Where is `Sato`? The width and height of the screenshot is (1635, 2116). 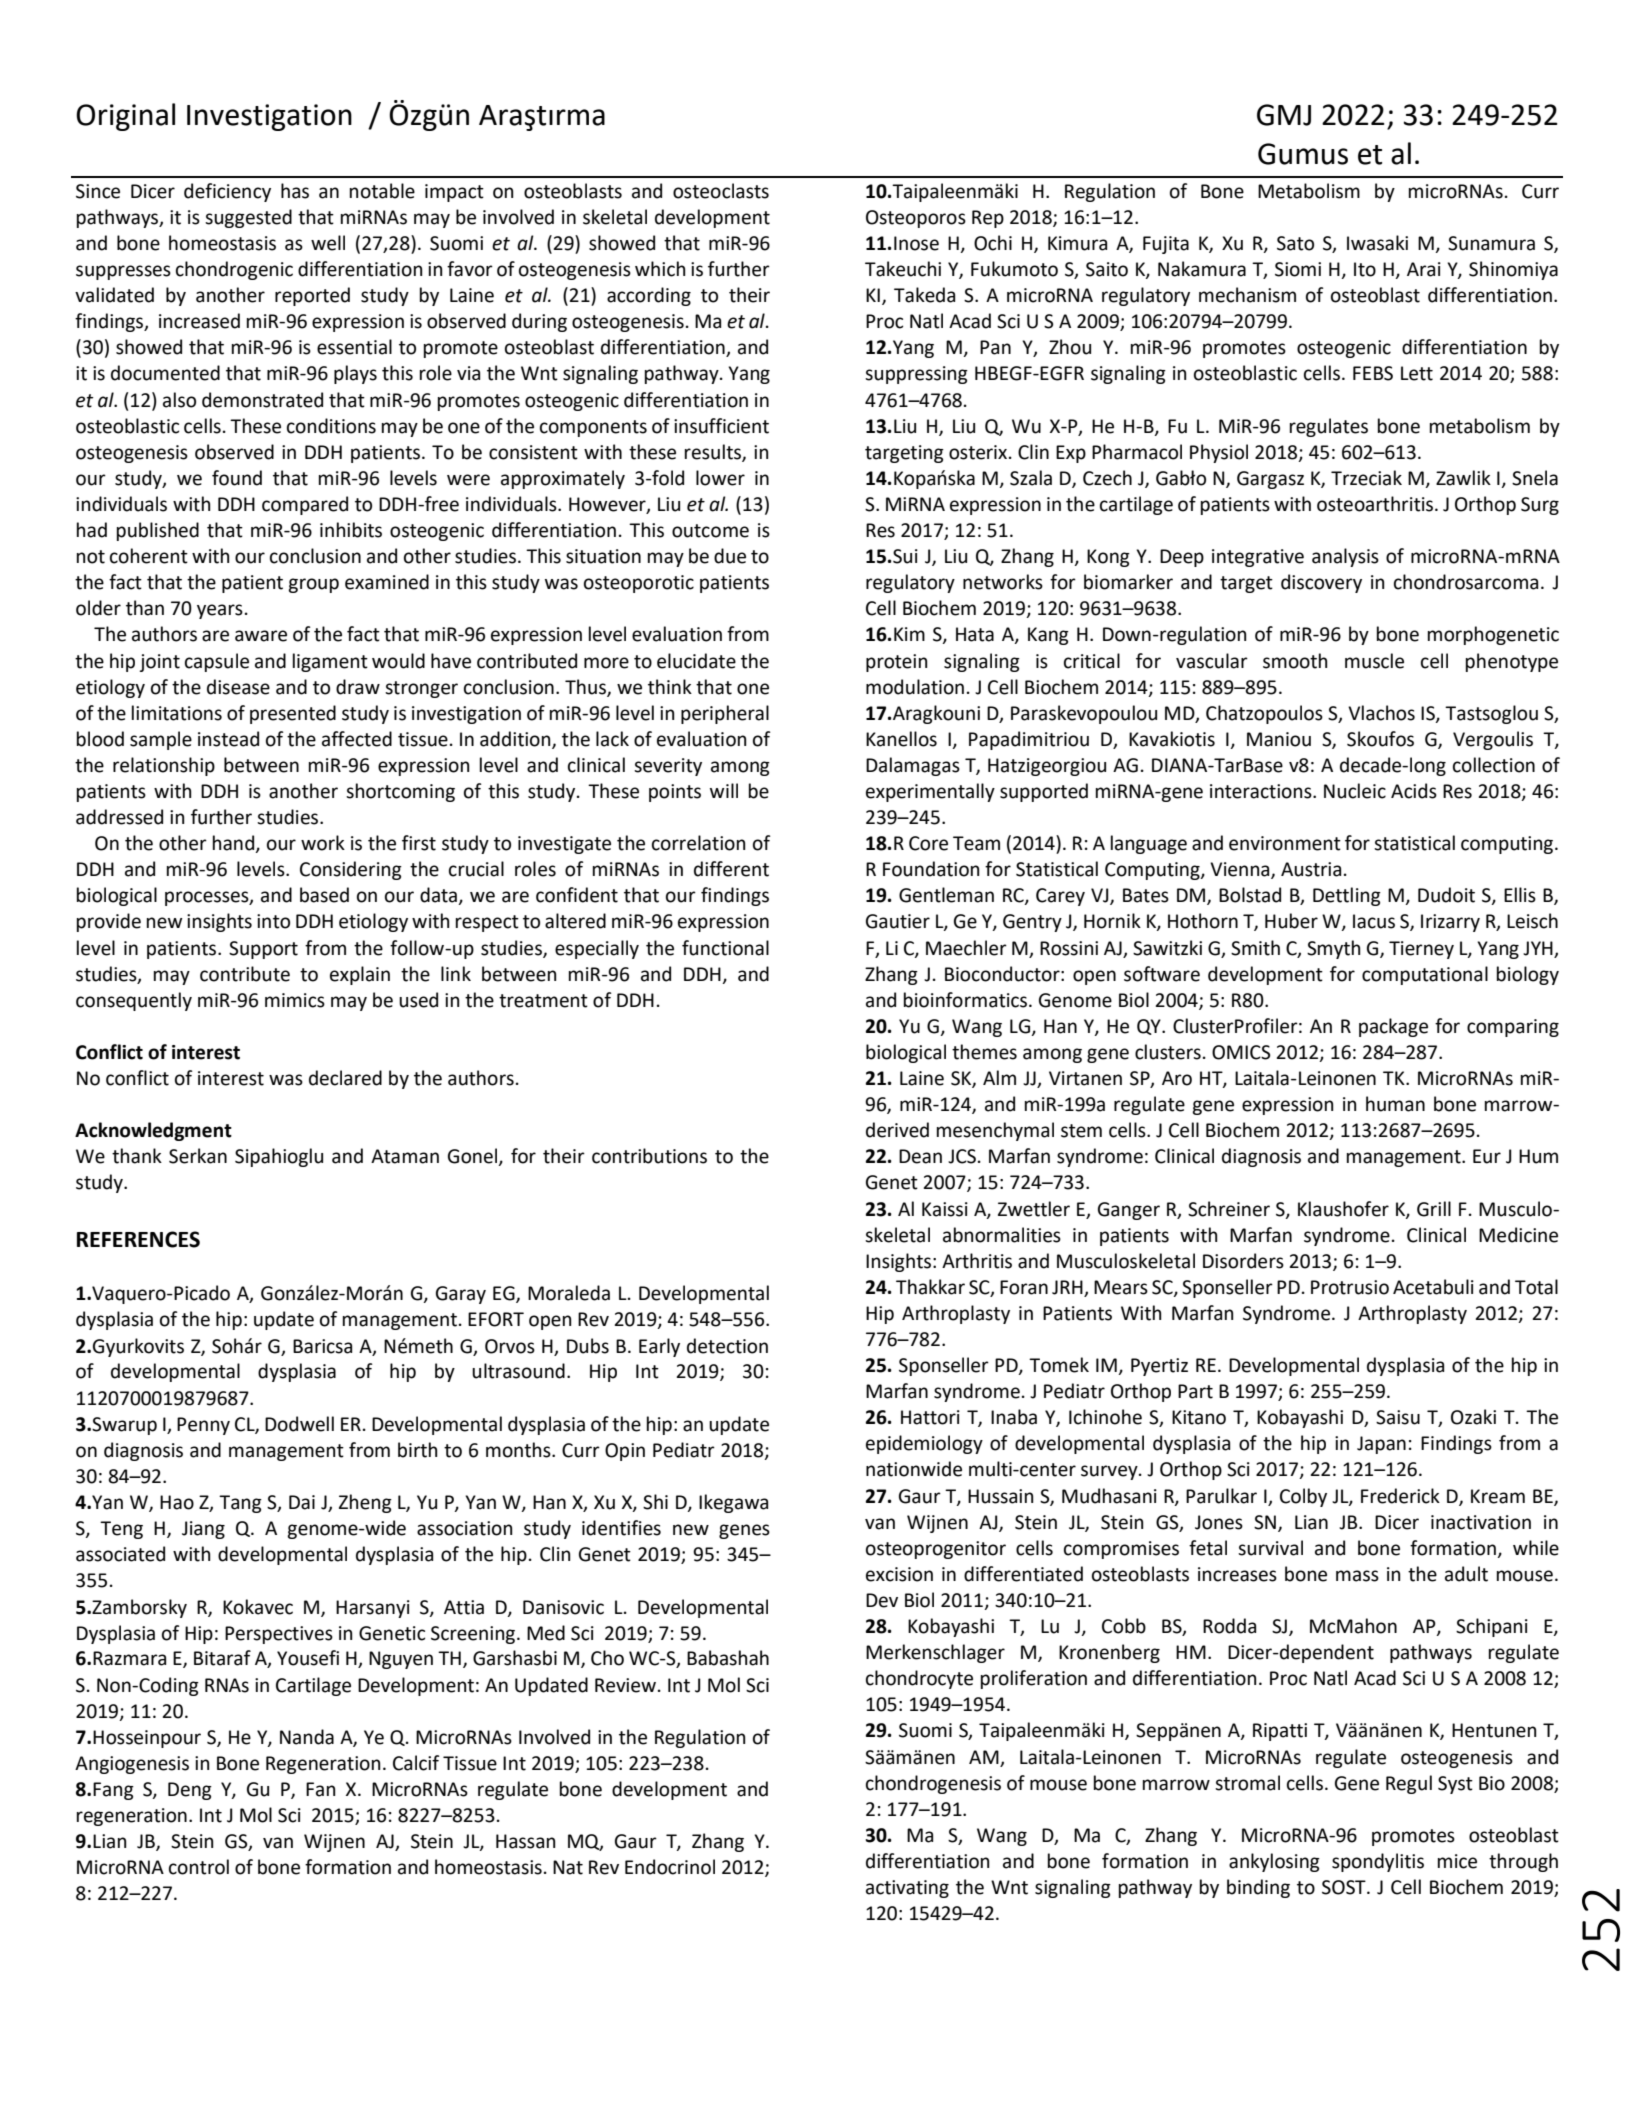
Sato is located at coordinates (1295, 243).
